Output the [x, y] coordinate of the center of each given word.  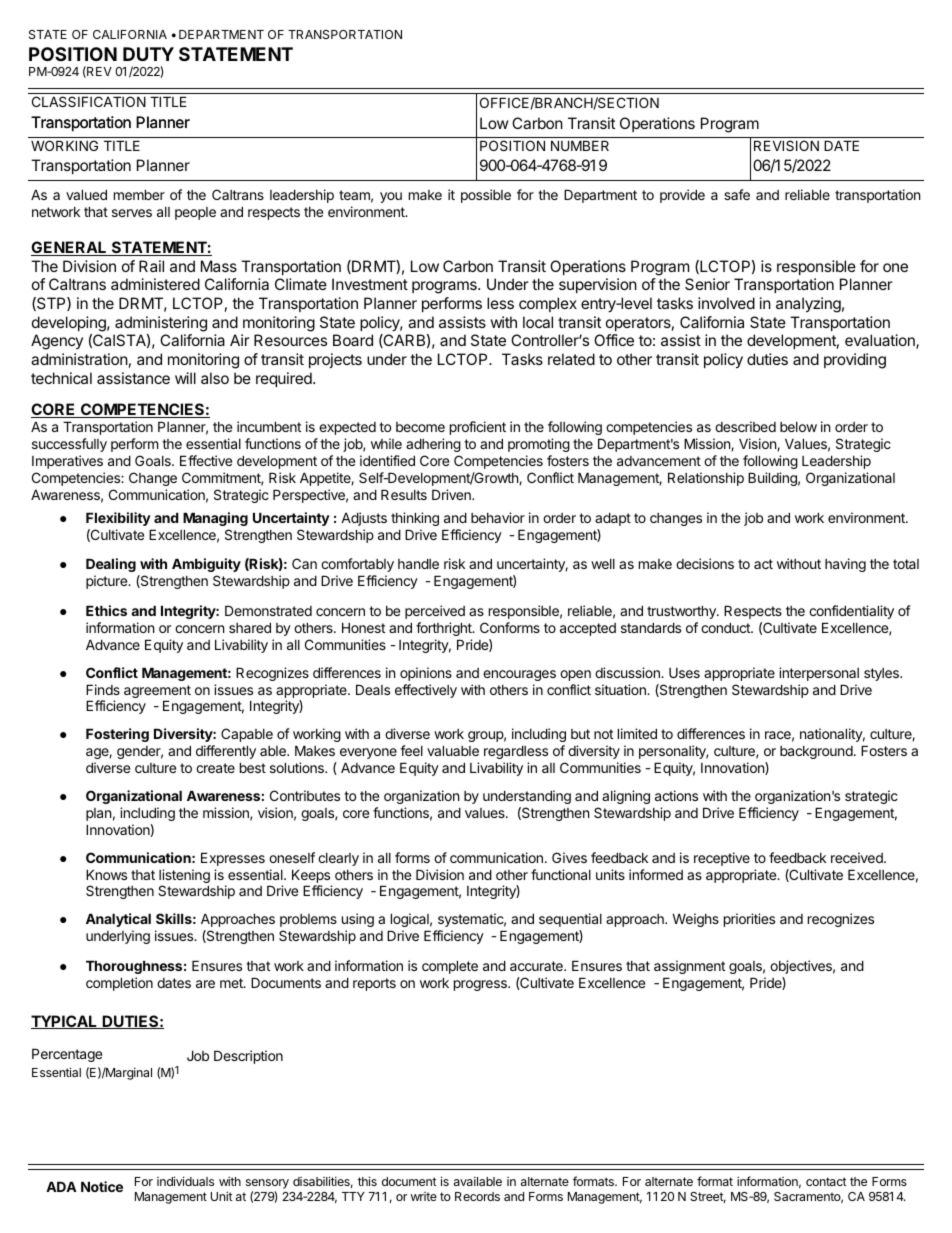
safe [737, 194]
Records [477, 1196]
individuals [185, 1181]
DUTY [148, 54]
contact [826, 1181]
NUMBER [580, 145]
